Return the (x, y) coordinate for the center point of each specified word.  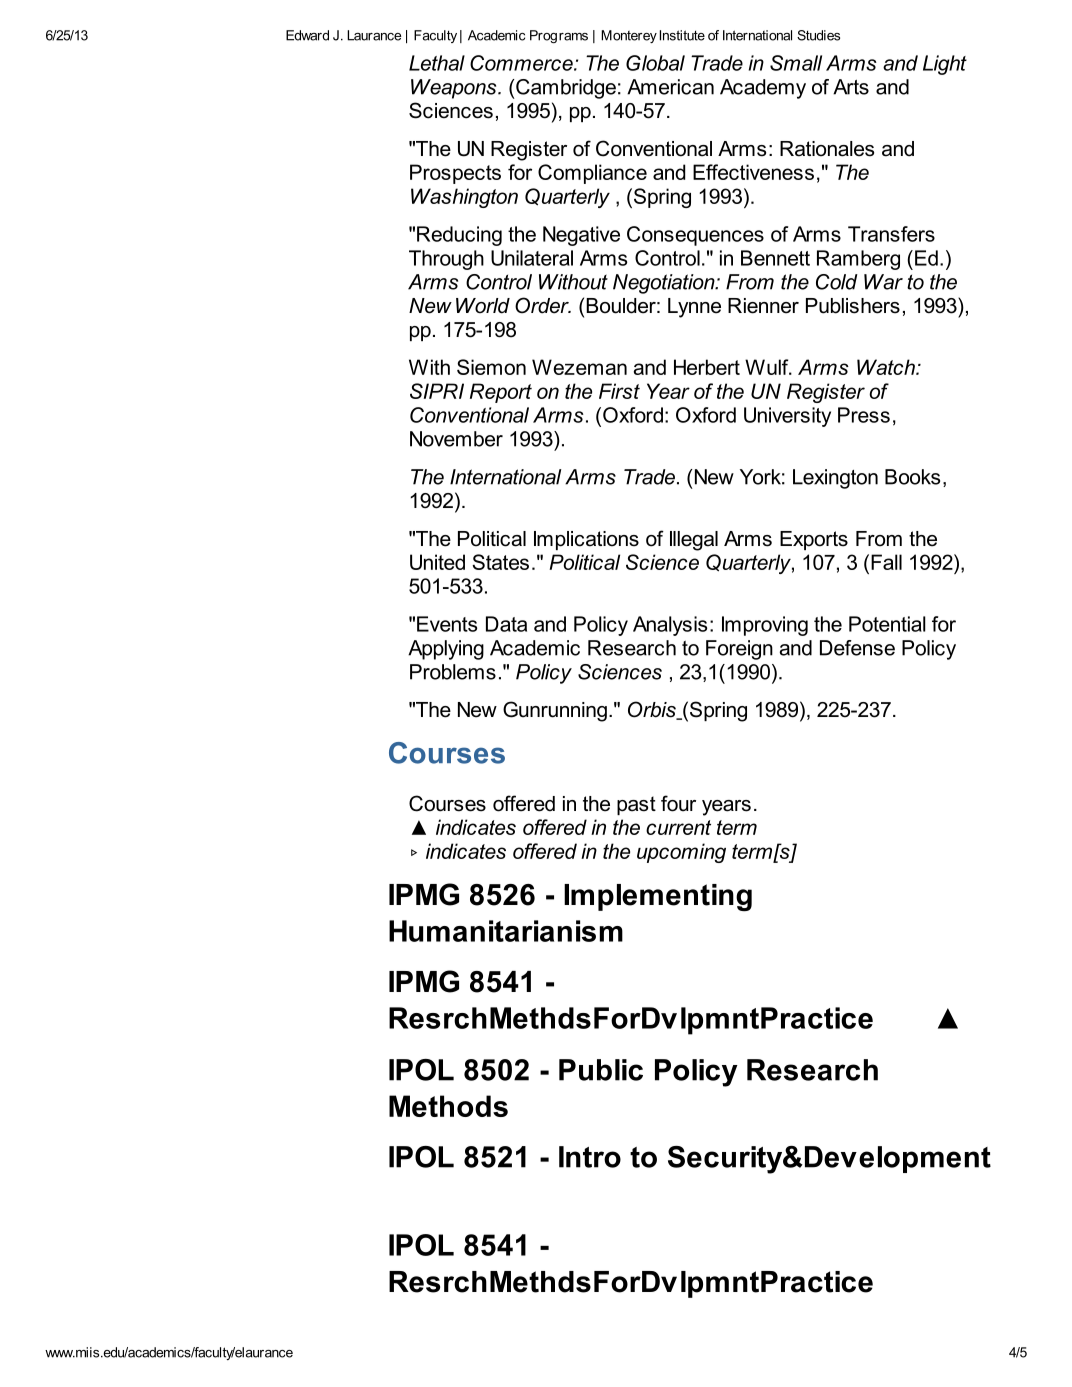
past (636, 805)
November (456, 439)
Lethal (437, 63)
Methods (448, 1106)
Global (655, 63)
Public (601, 1070)
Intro (590, 1157)
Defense (857, 648)
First (619, 391)
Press (864, 415)
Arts (851, 87)
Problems (453, 672)
